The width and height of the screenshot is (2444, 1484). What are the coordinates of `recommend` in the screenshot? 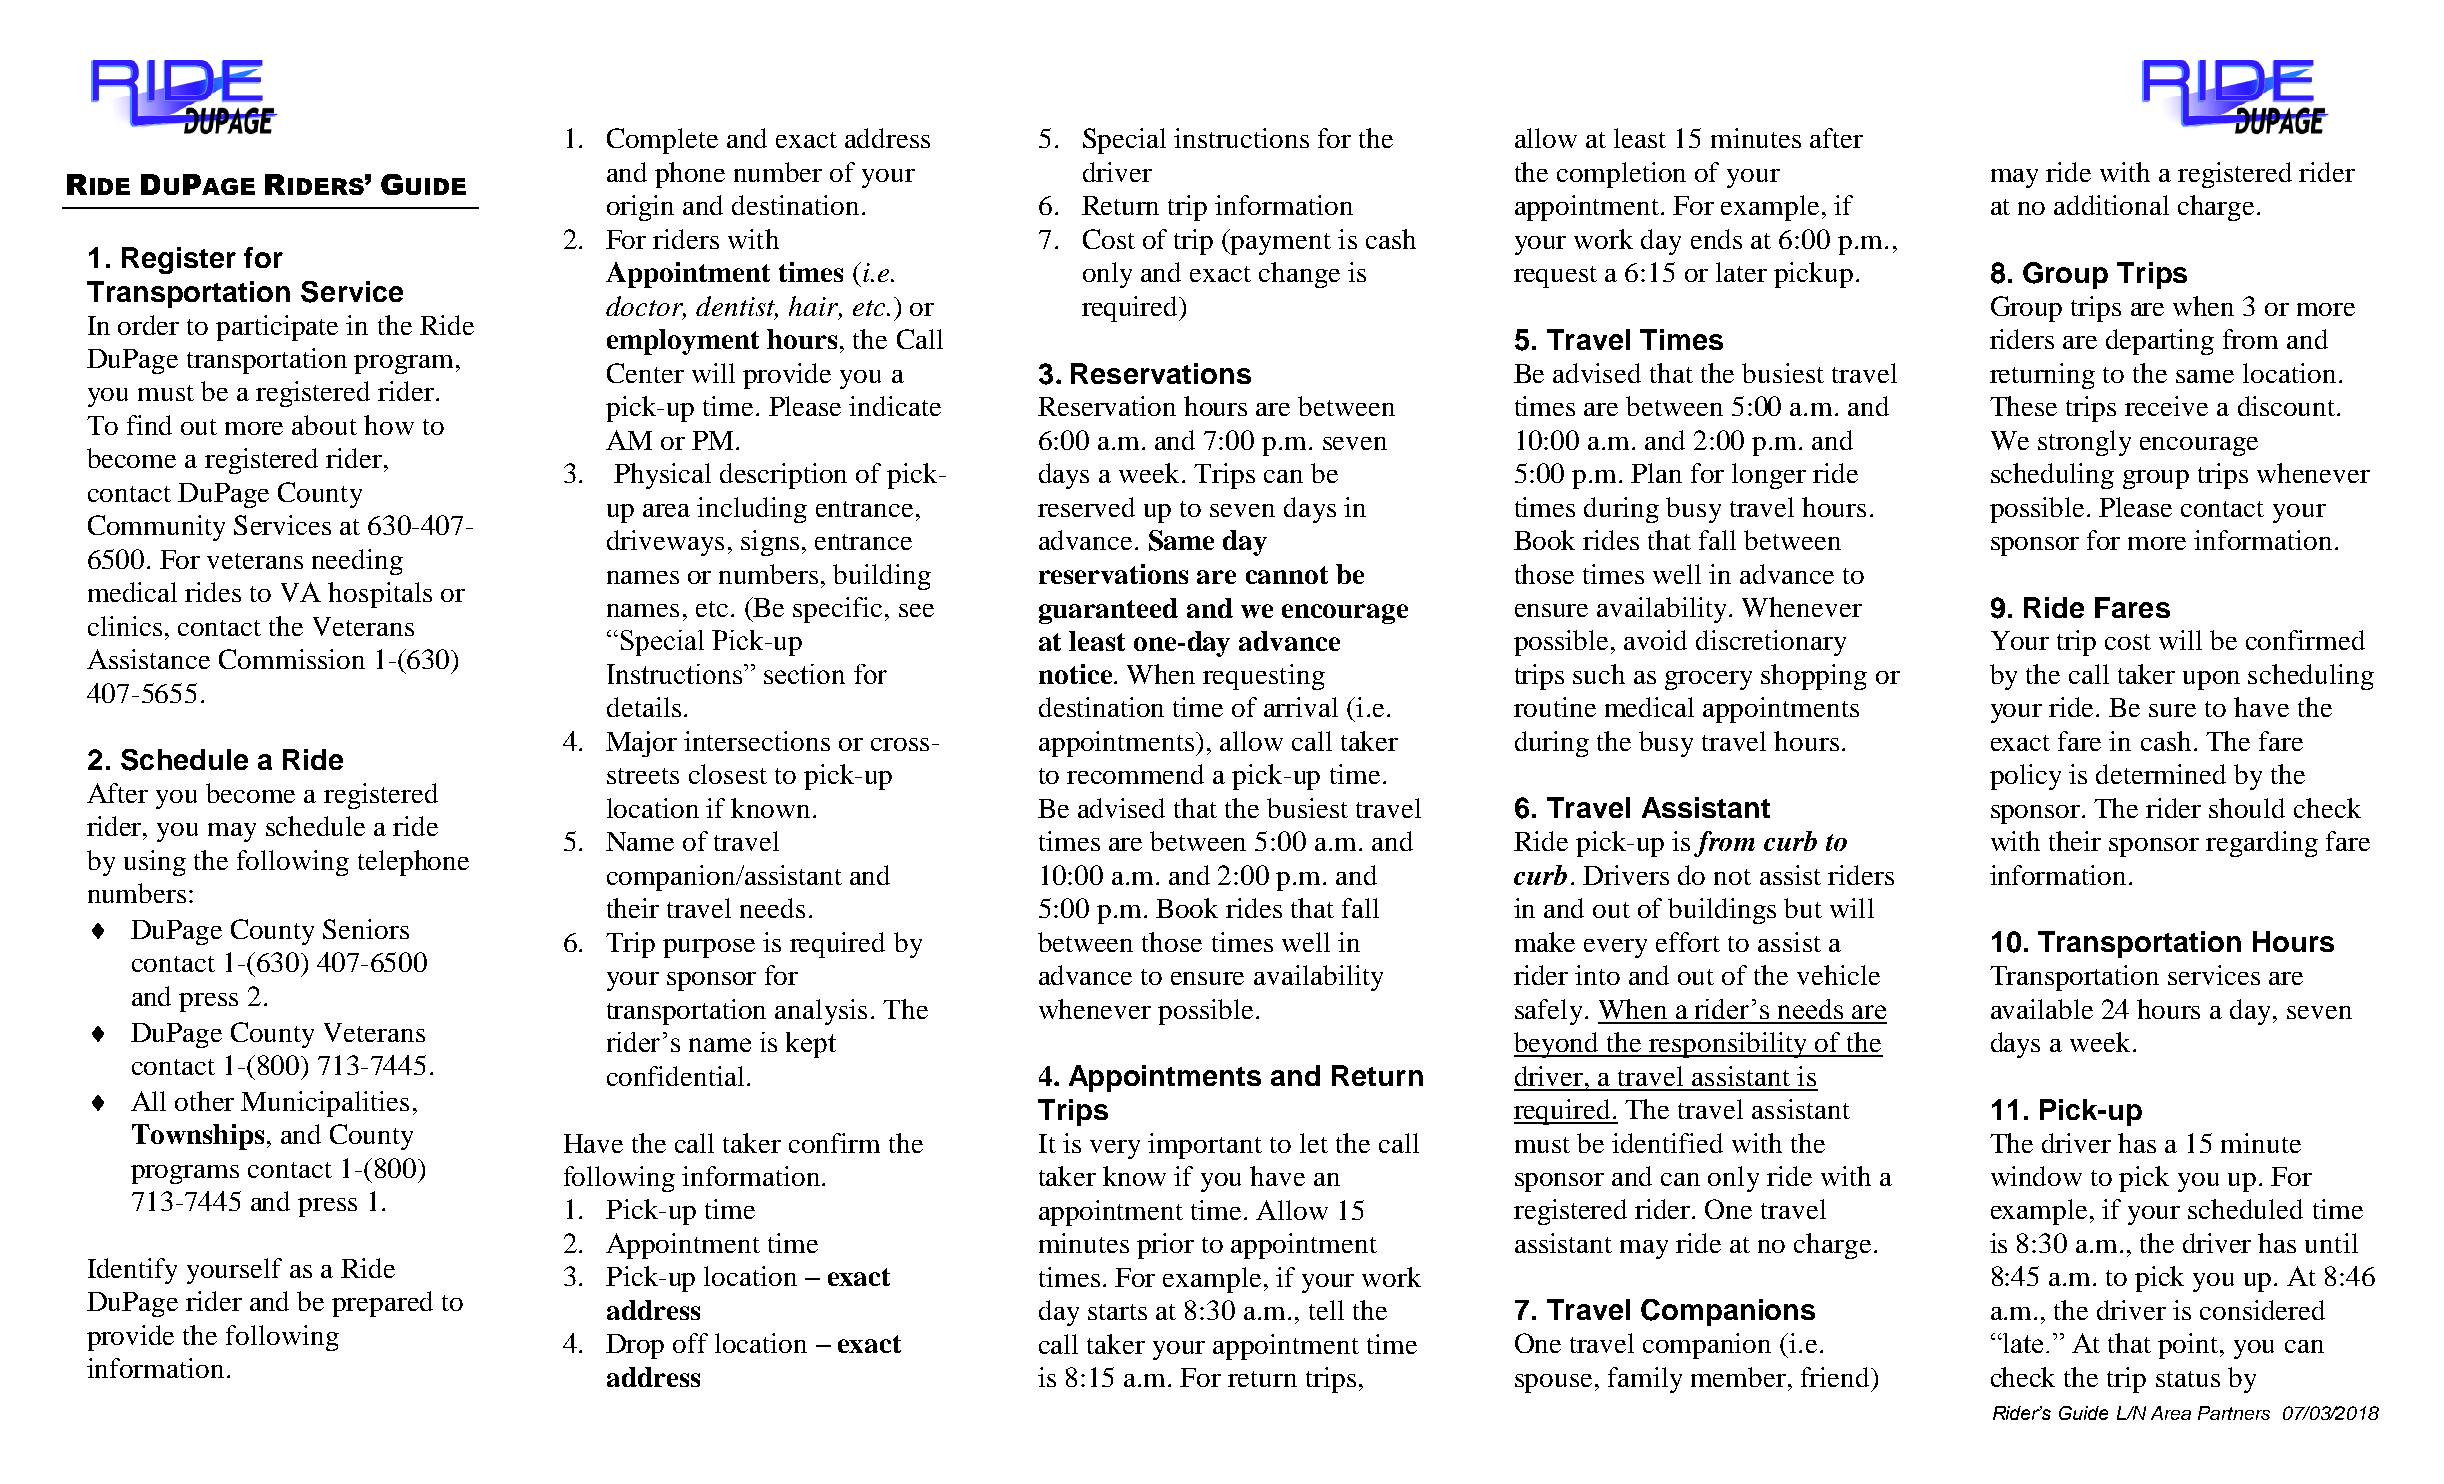 It's located at (1135, 774).
